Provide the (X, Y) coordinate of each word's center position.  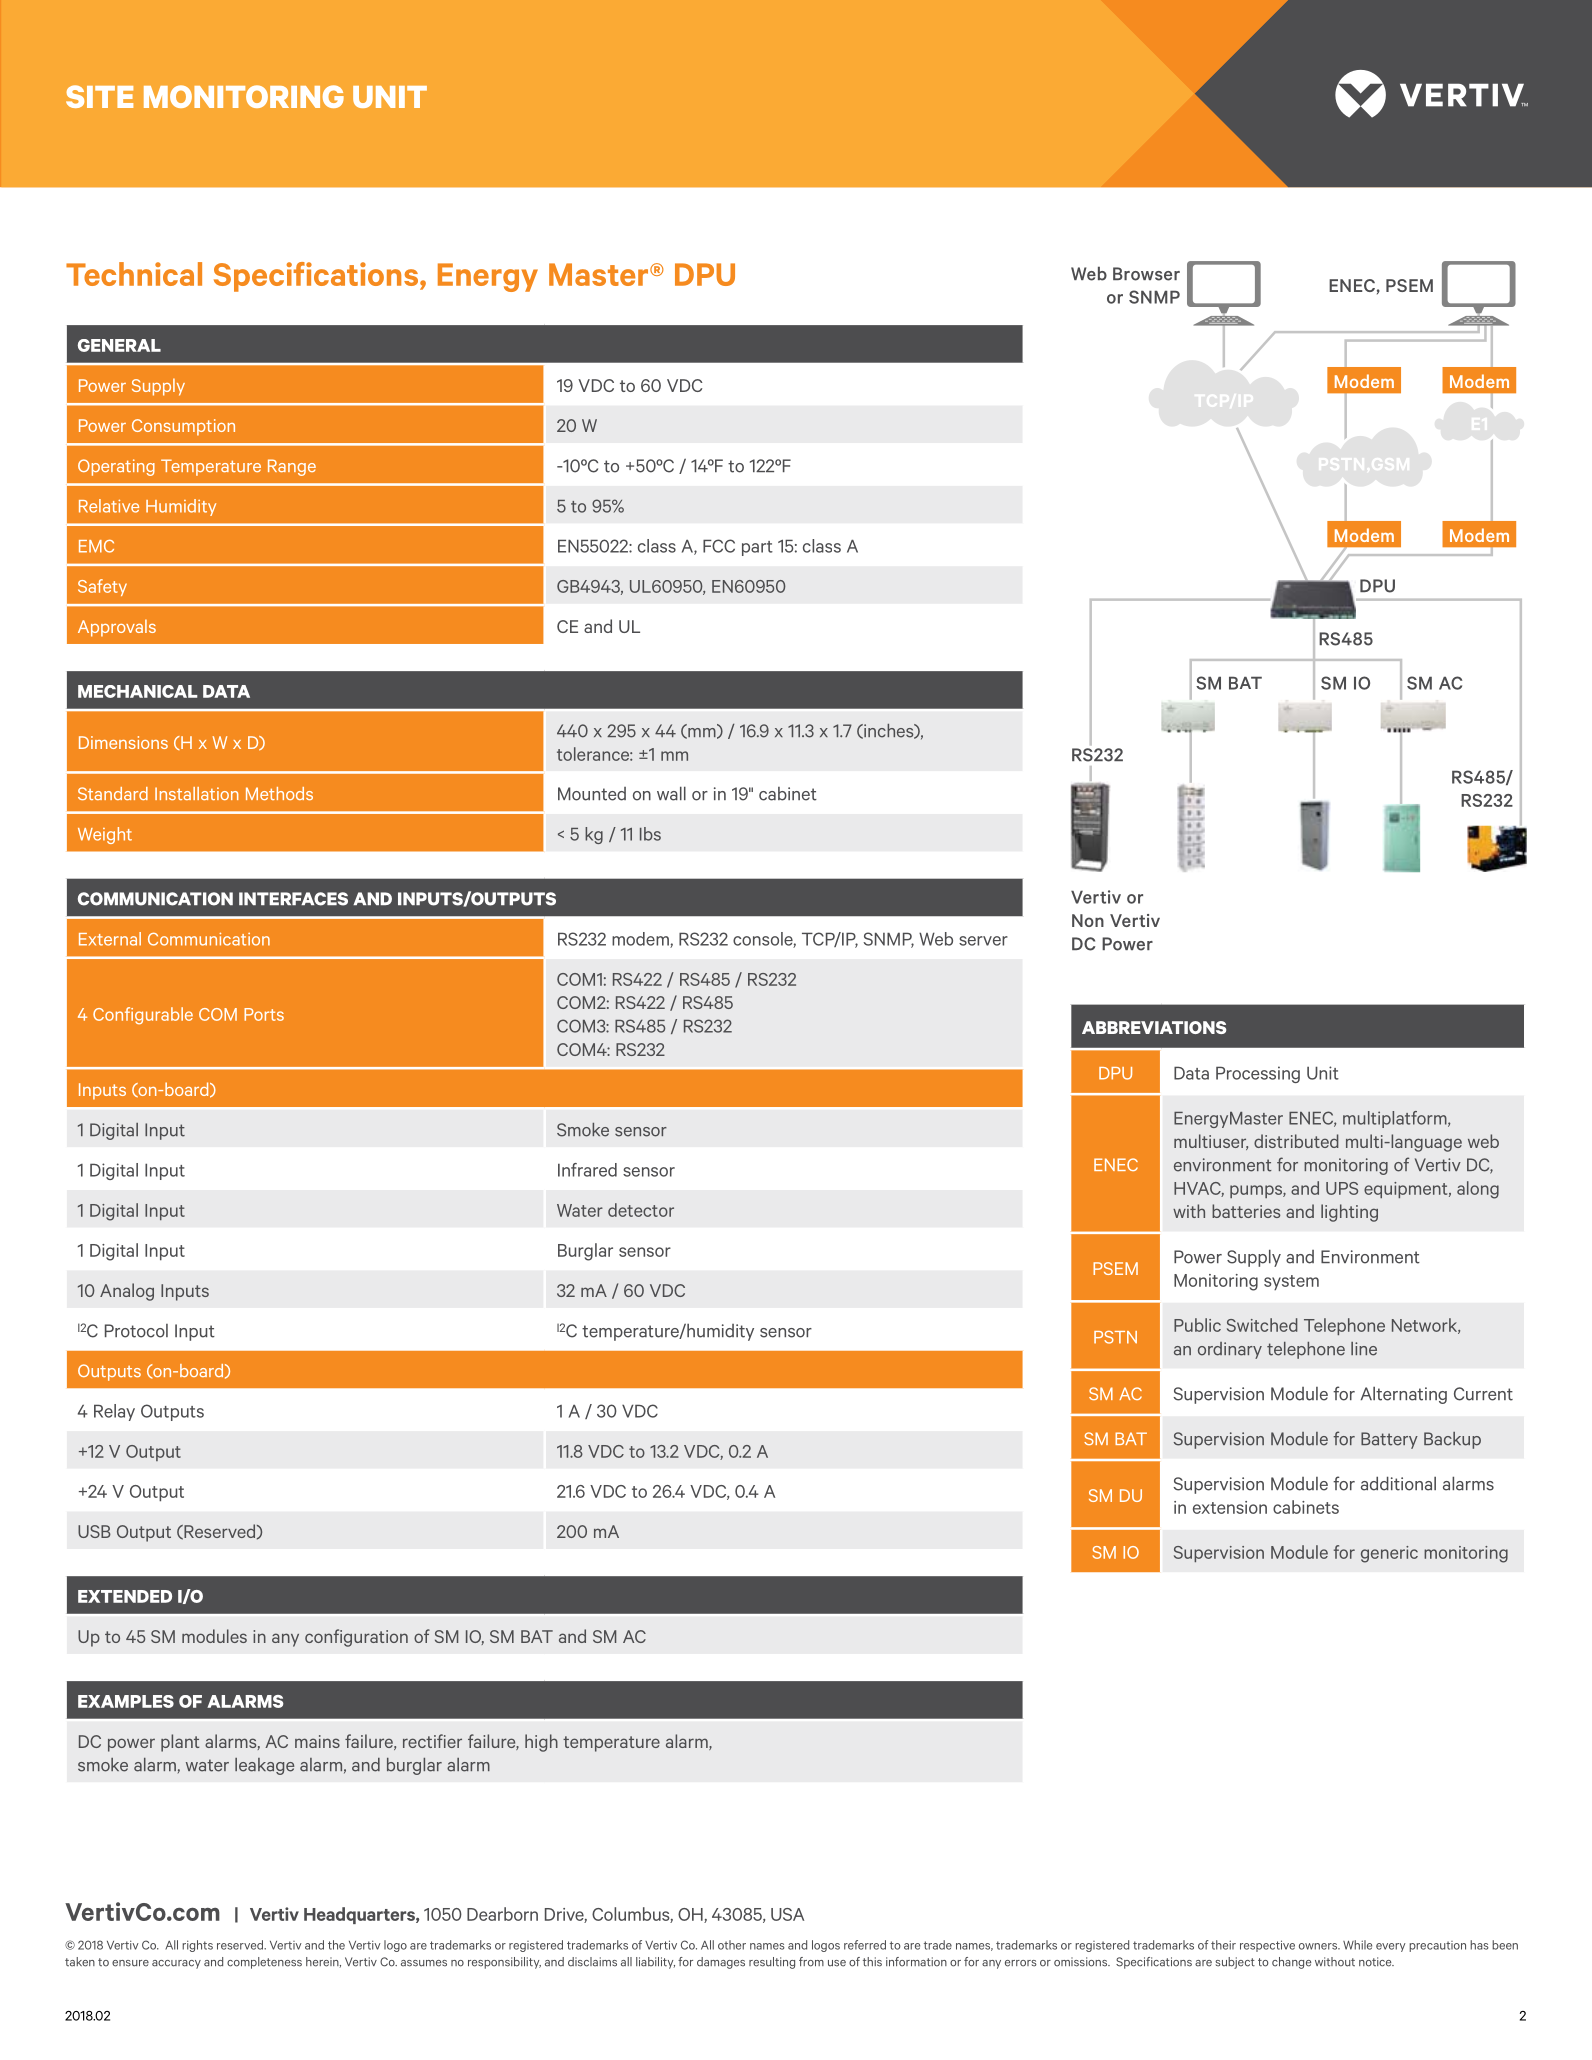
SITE (99, 96)
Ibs (650, 834)
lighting (1349, 1213)
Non (1088, 920)
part (757, 548)
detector (641, 1210)
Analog (127, 1292)
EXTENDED (125, 1596)
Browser (1146, 274)
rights (197, 1946)
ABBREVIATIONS (1154, 1027)
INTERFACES (293, 899)
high (541, 1743)
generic (1389, 1554)
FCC (719, 546)
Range (292, 467)
